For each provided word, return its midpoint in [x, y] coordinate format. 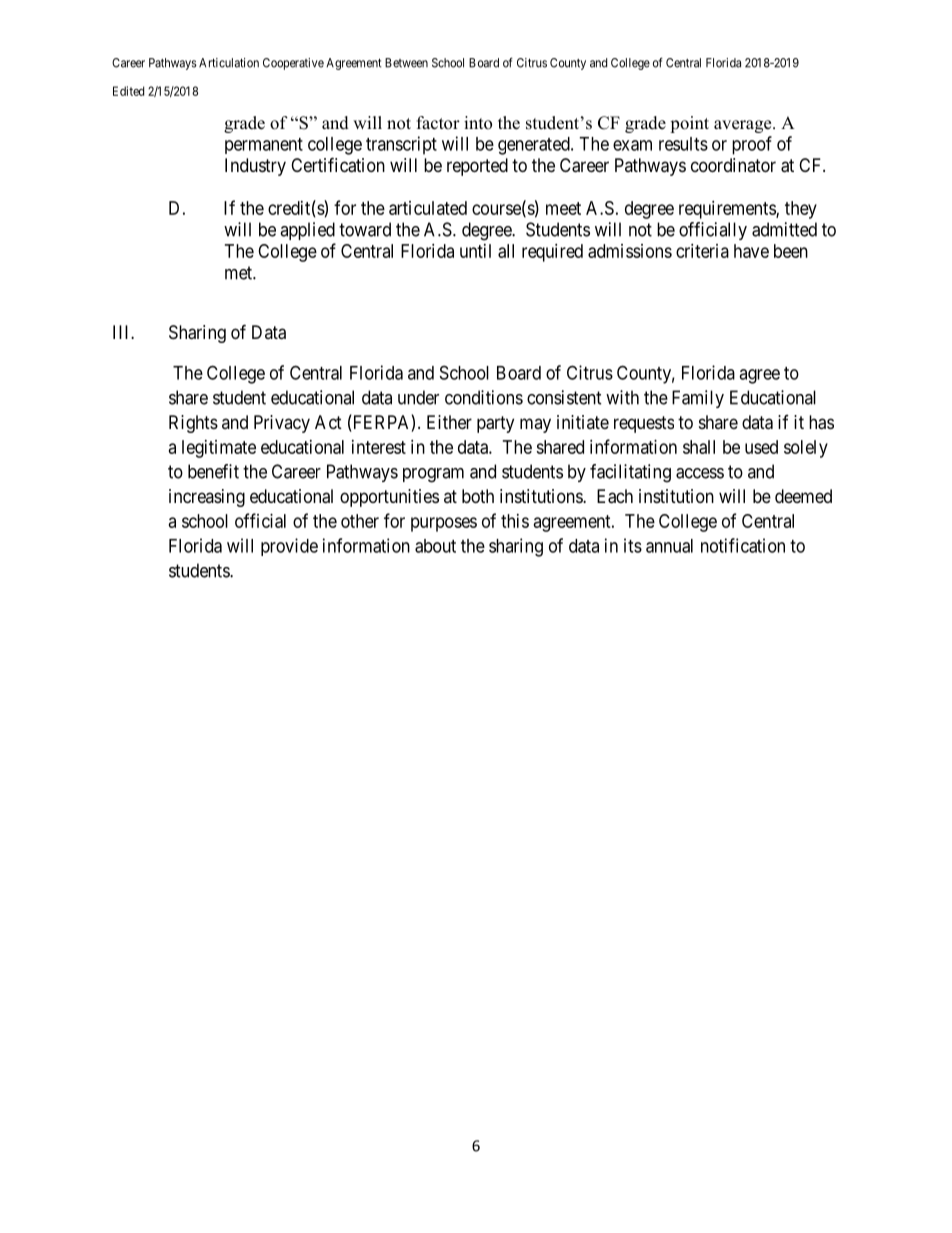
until [475, 251]
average [744, 126]
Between [406, 63]
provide [289, 547]
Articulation [229, 63]
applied [307, 231]
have [751, 251]
